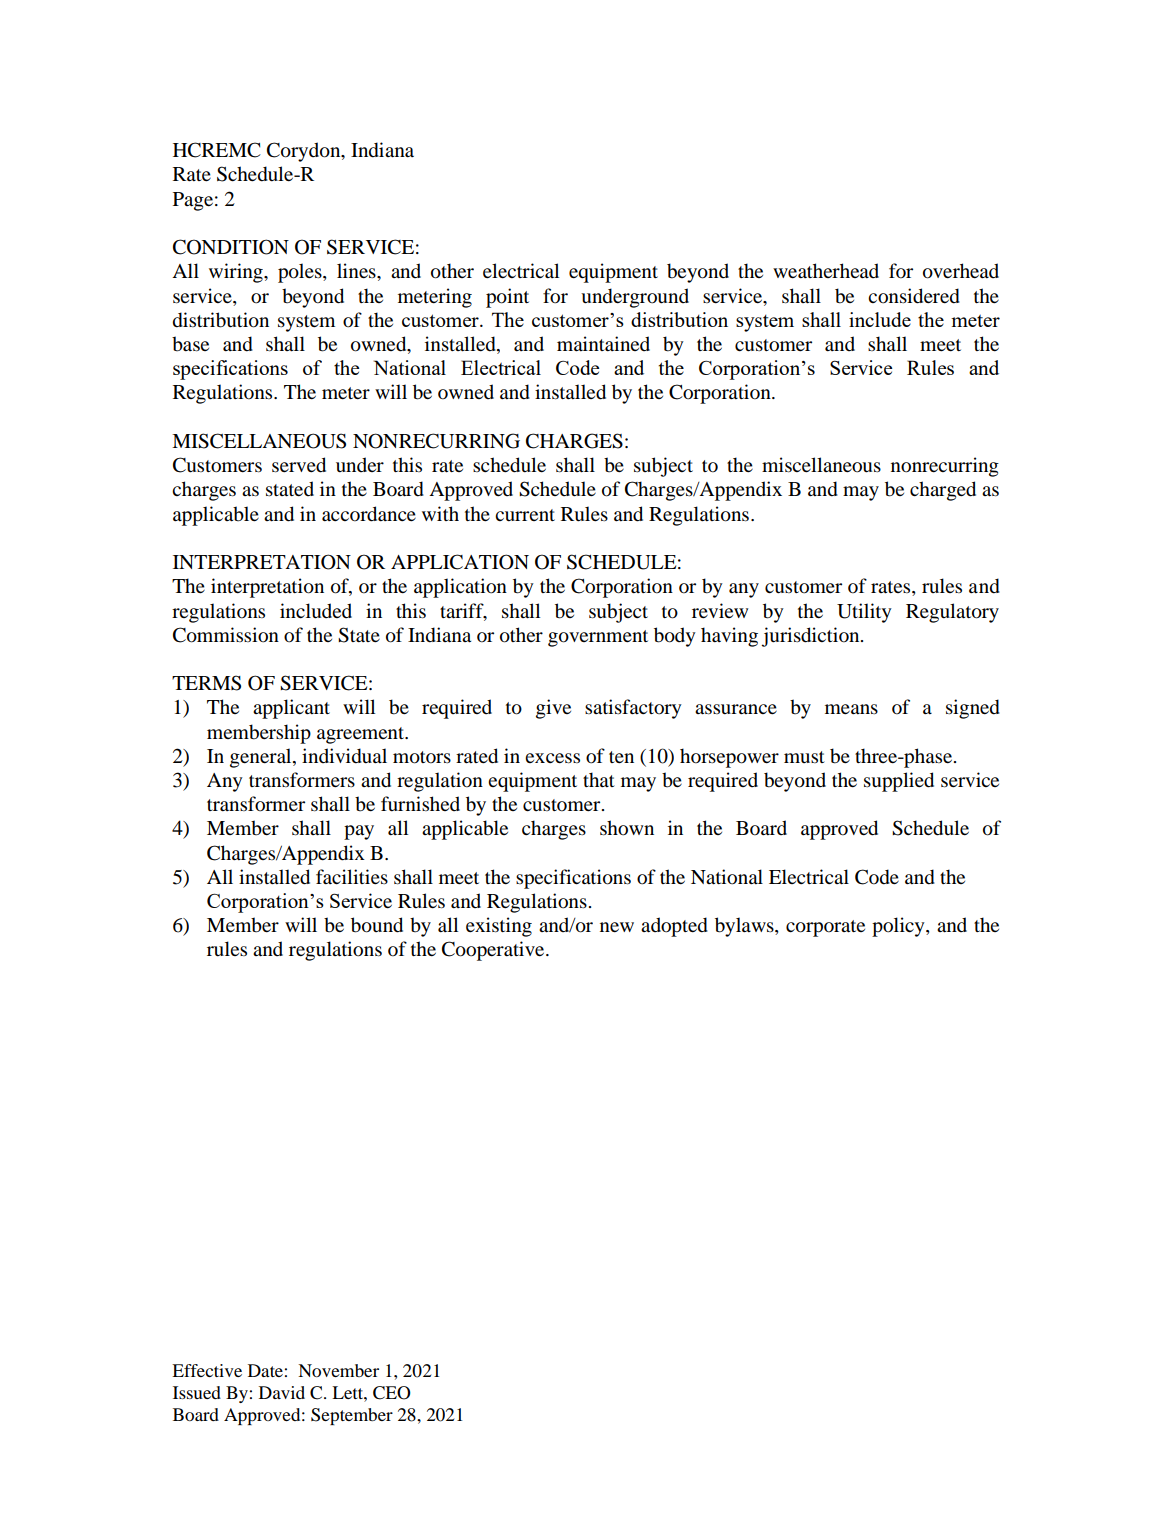  I want to click on Cooperative, so click(494, 951).
